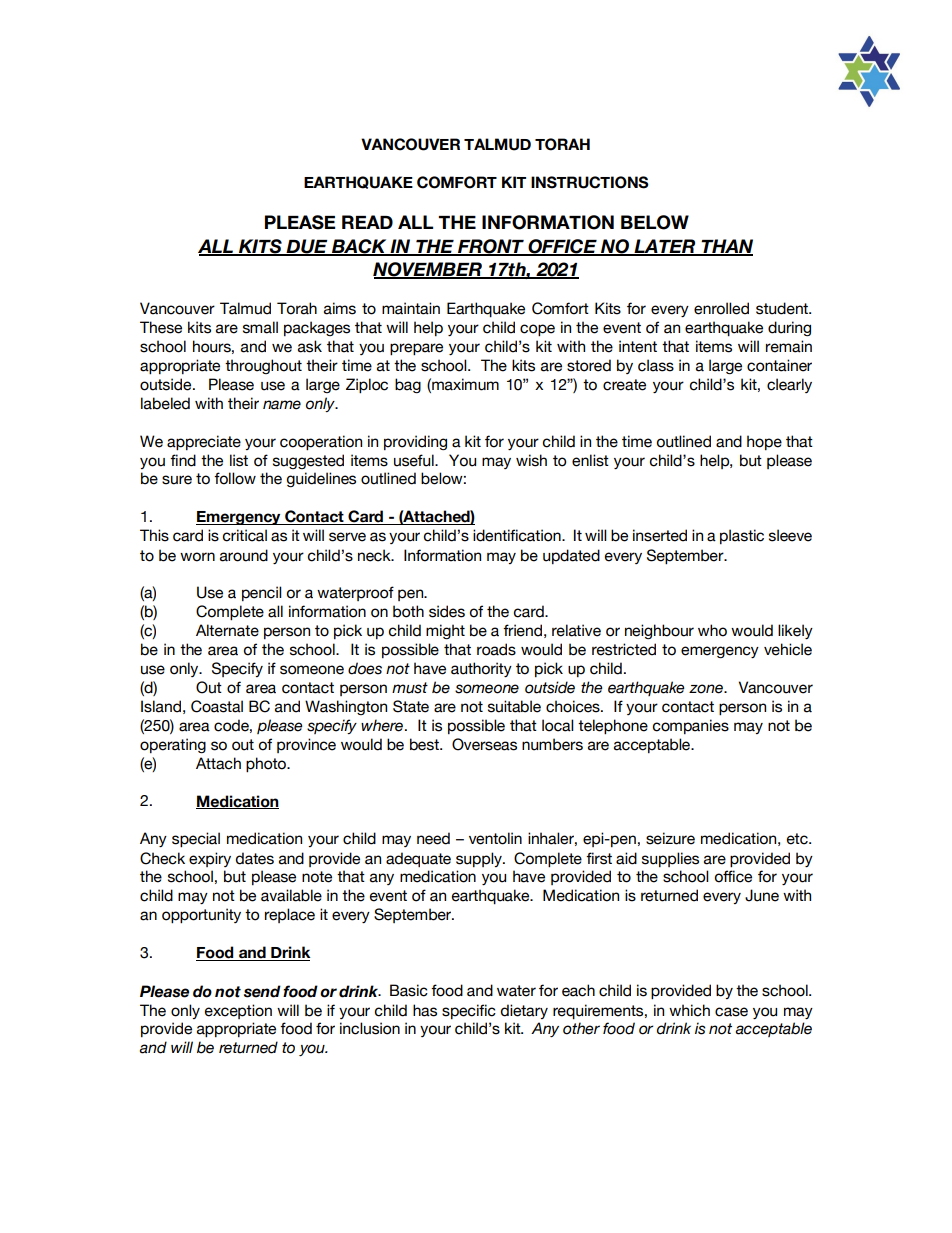 Image resolution: width=952 pixels, height=1233 pixels. I want to click on FRONT, so click(491, 247).
